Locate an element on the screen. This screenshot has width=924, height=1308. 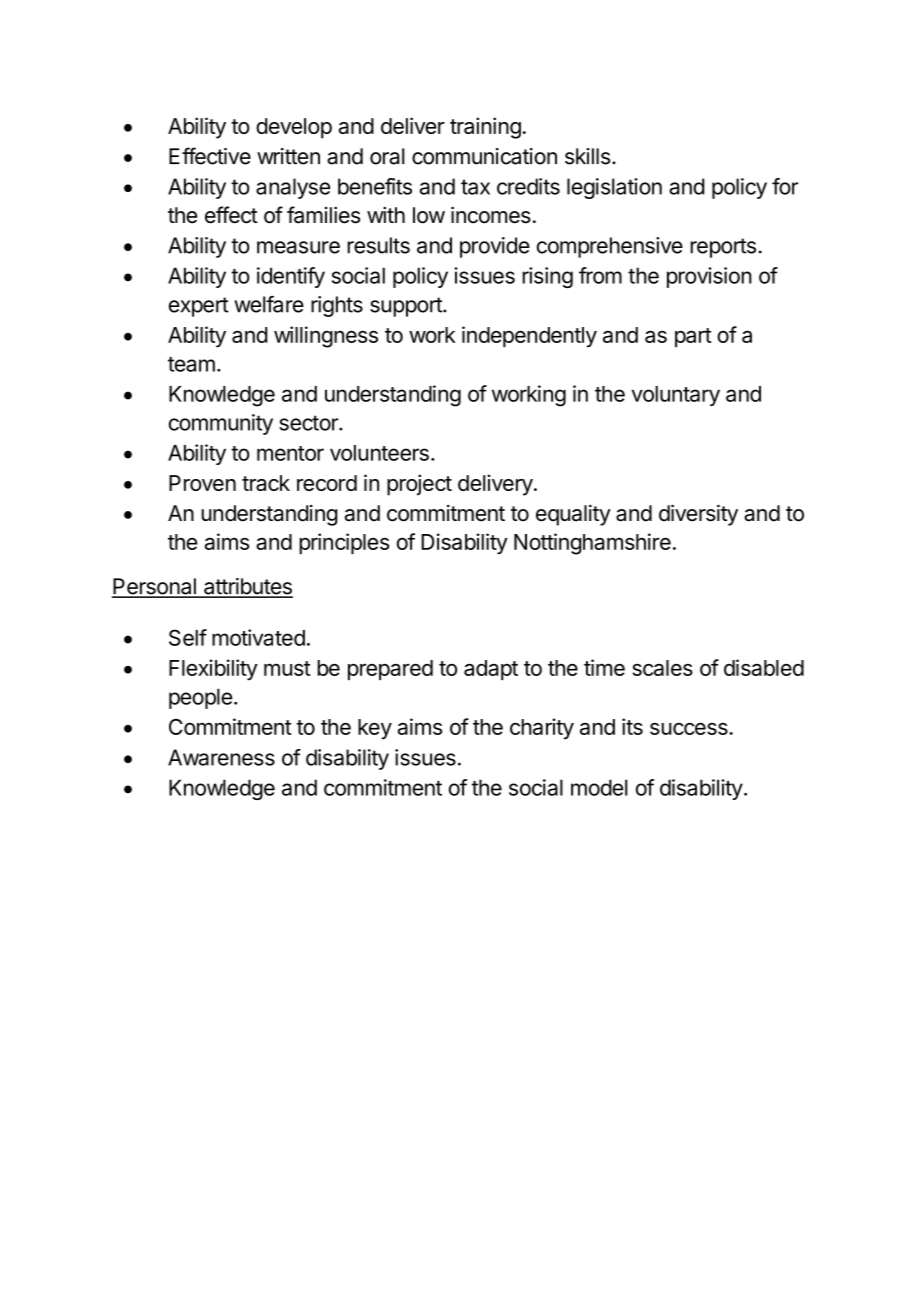
Awareness is located at coordinates (221, 757).
